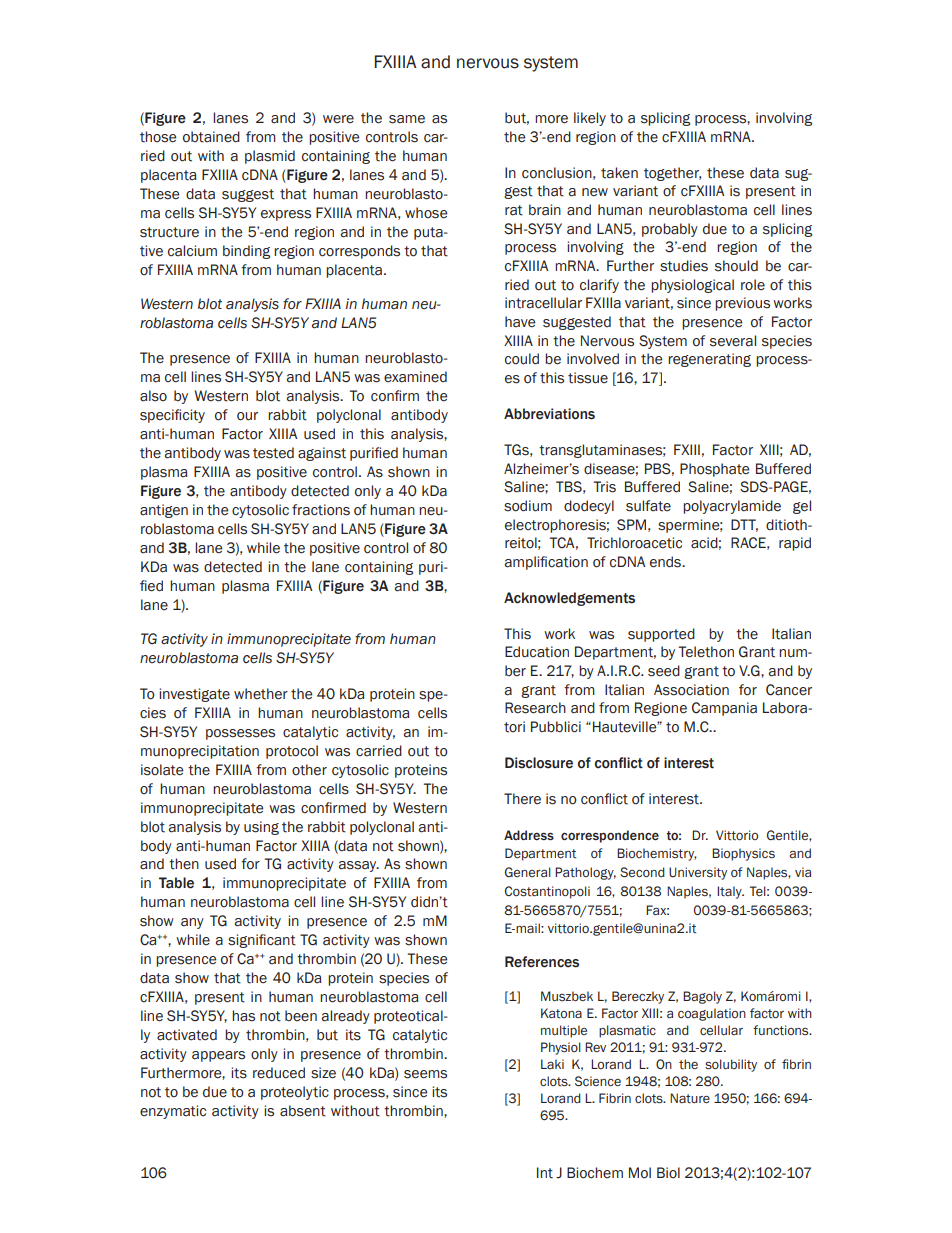 The image size is (952, 1233). I want to click on General, so click(528, 872).
